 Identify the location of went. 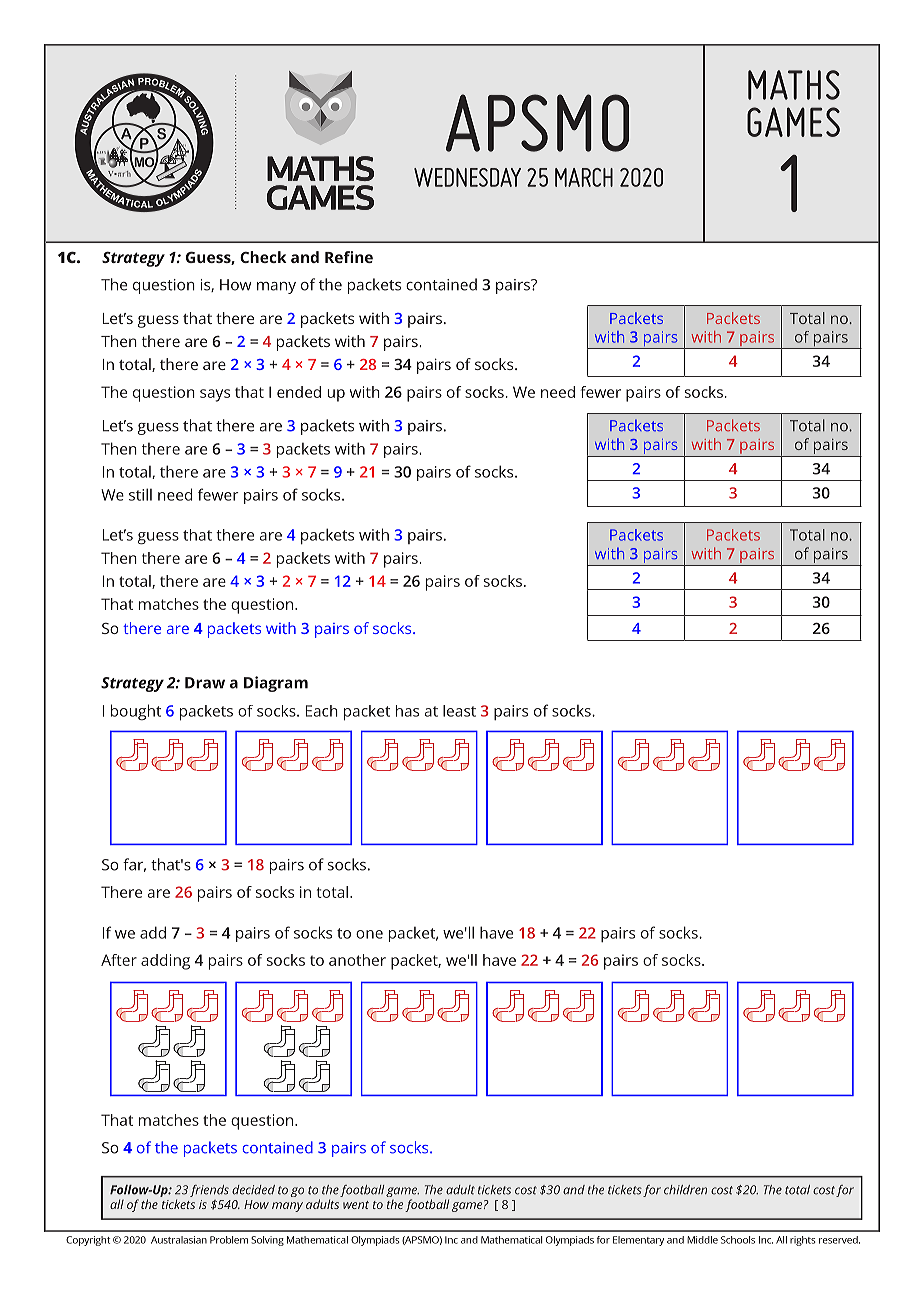
(356, 1205).
